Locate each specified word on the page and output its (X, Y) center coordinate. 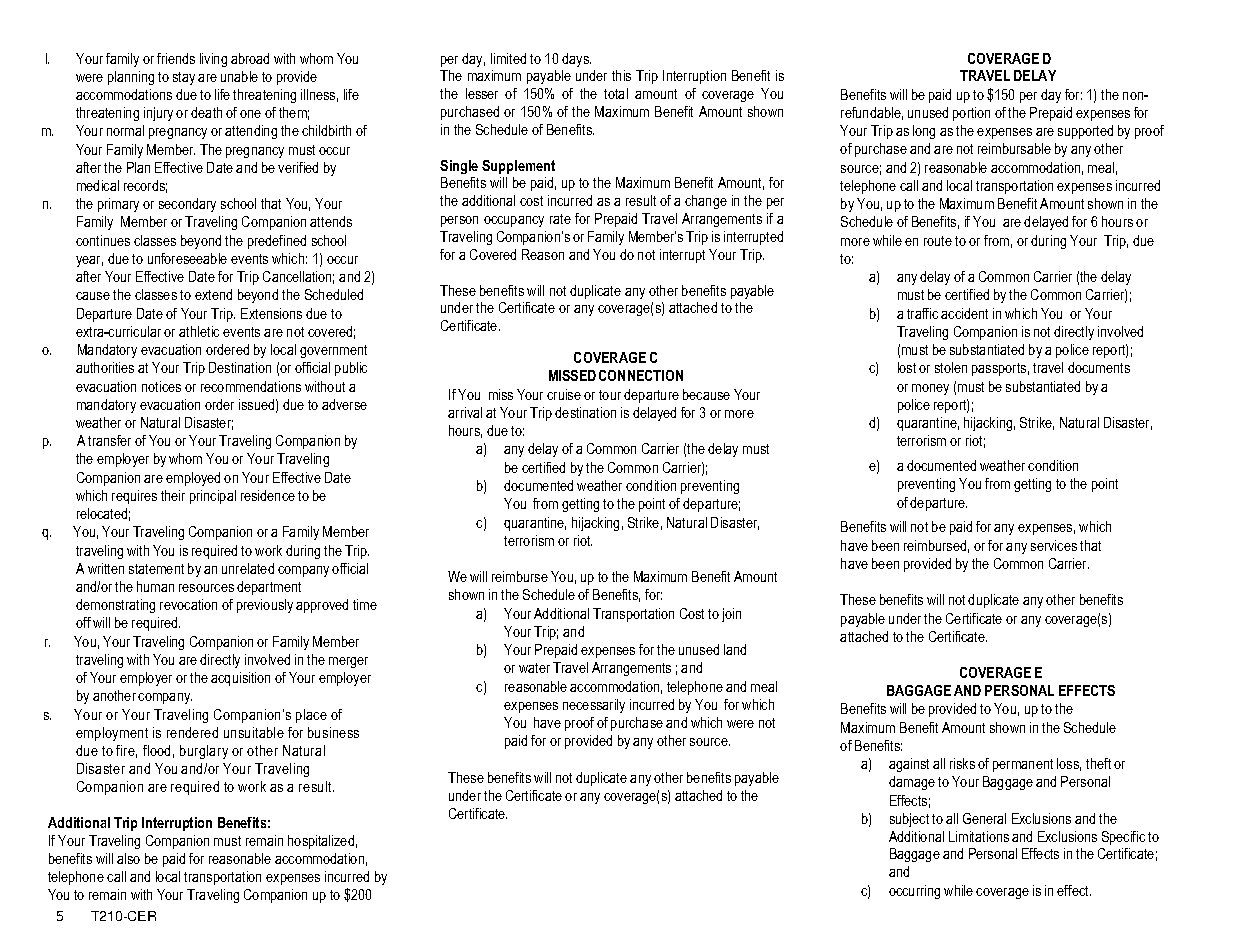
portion (971, 114)
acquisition (240, 679)
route (938, 241)
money (930, 389)
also (128, 858)
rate (560, 219)
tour (610, 395)
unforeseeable (187, 258)
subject (909, 820)
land (735, 649)
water (534, 668)
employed (193, 479)
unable (239, 76)
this (621, 75)
